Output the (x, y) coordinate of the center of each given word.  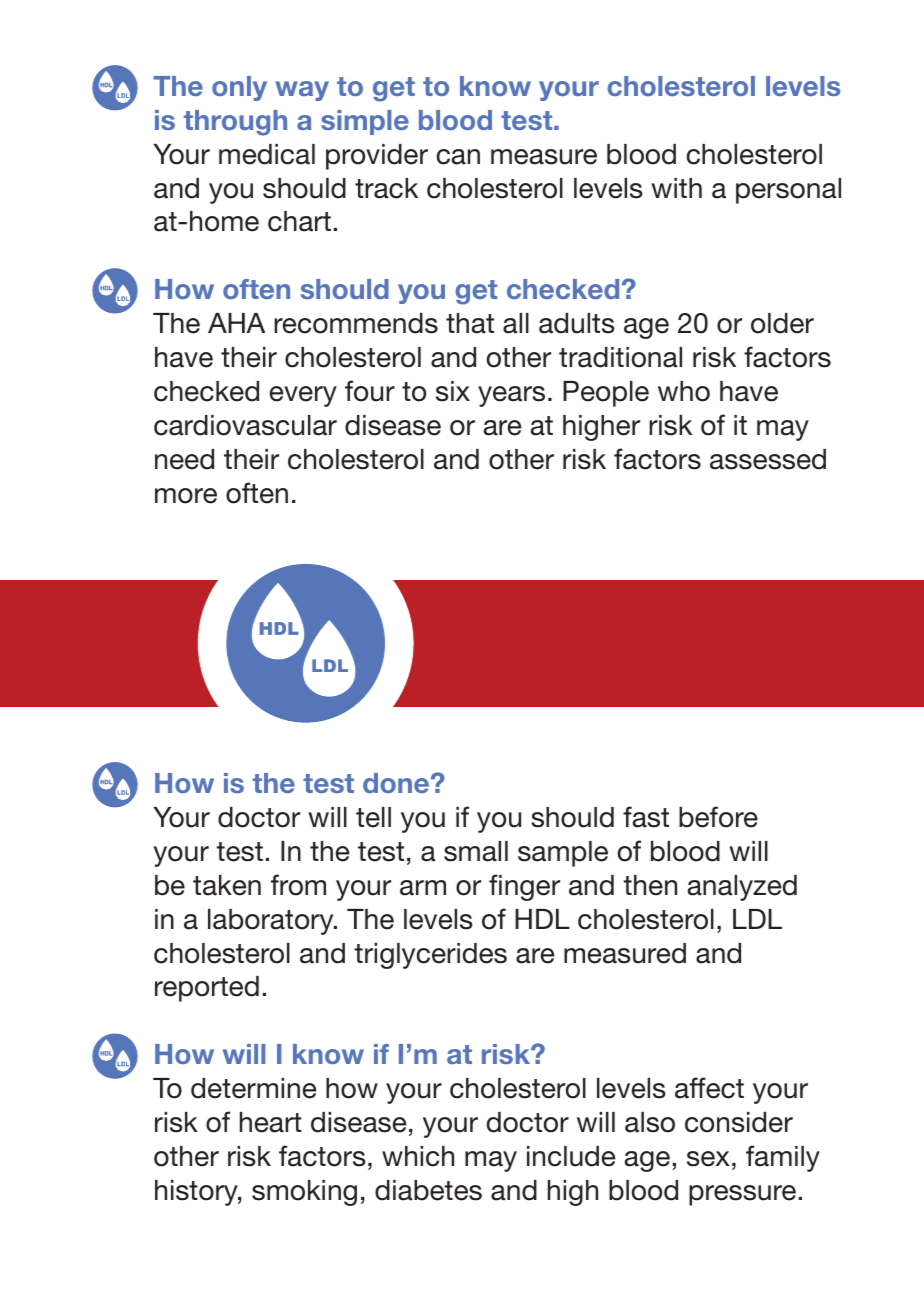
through (235, 123)
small (476, 851)
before (718, 817)
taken (227, 885)
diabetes (428, 1190)
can (458, 157)
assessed (768, 459)
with (676, 188)
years (511, 396)
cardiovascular (245, 425)
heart (271, 1122)
